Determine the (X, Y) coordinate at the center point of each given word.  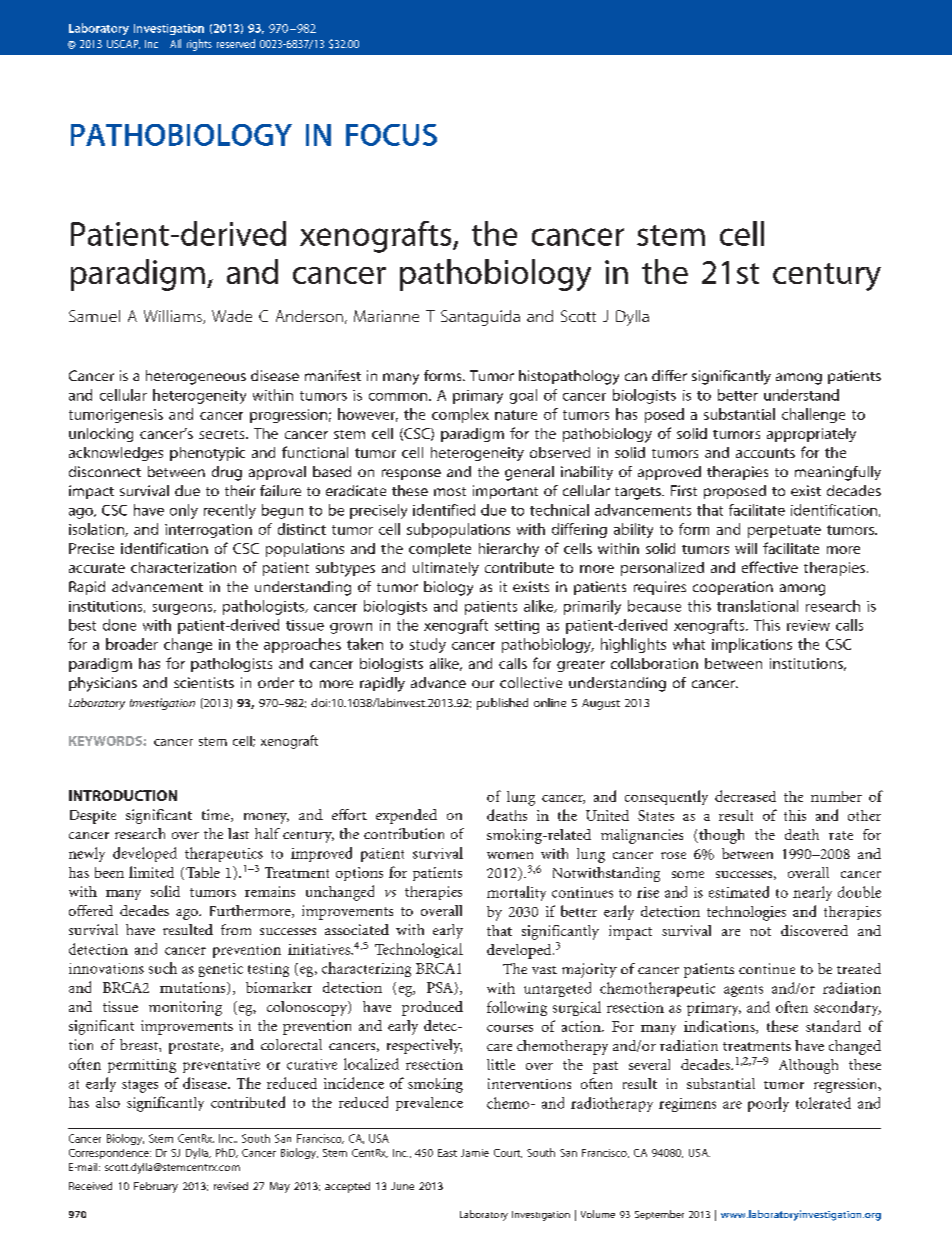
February (156, 1187)
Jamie (475, 1153)
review (808, 625)
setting (517, 627)
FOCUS (391, 135)
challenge (813, 415)
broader (132, 644)
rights (199, 45)
